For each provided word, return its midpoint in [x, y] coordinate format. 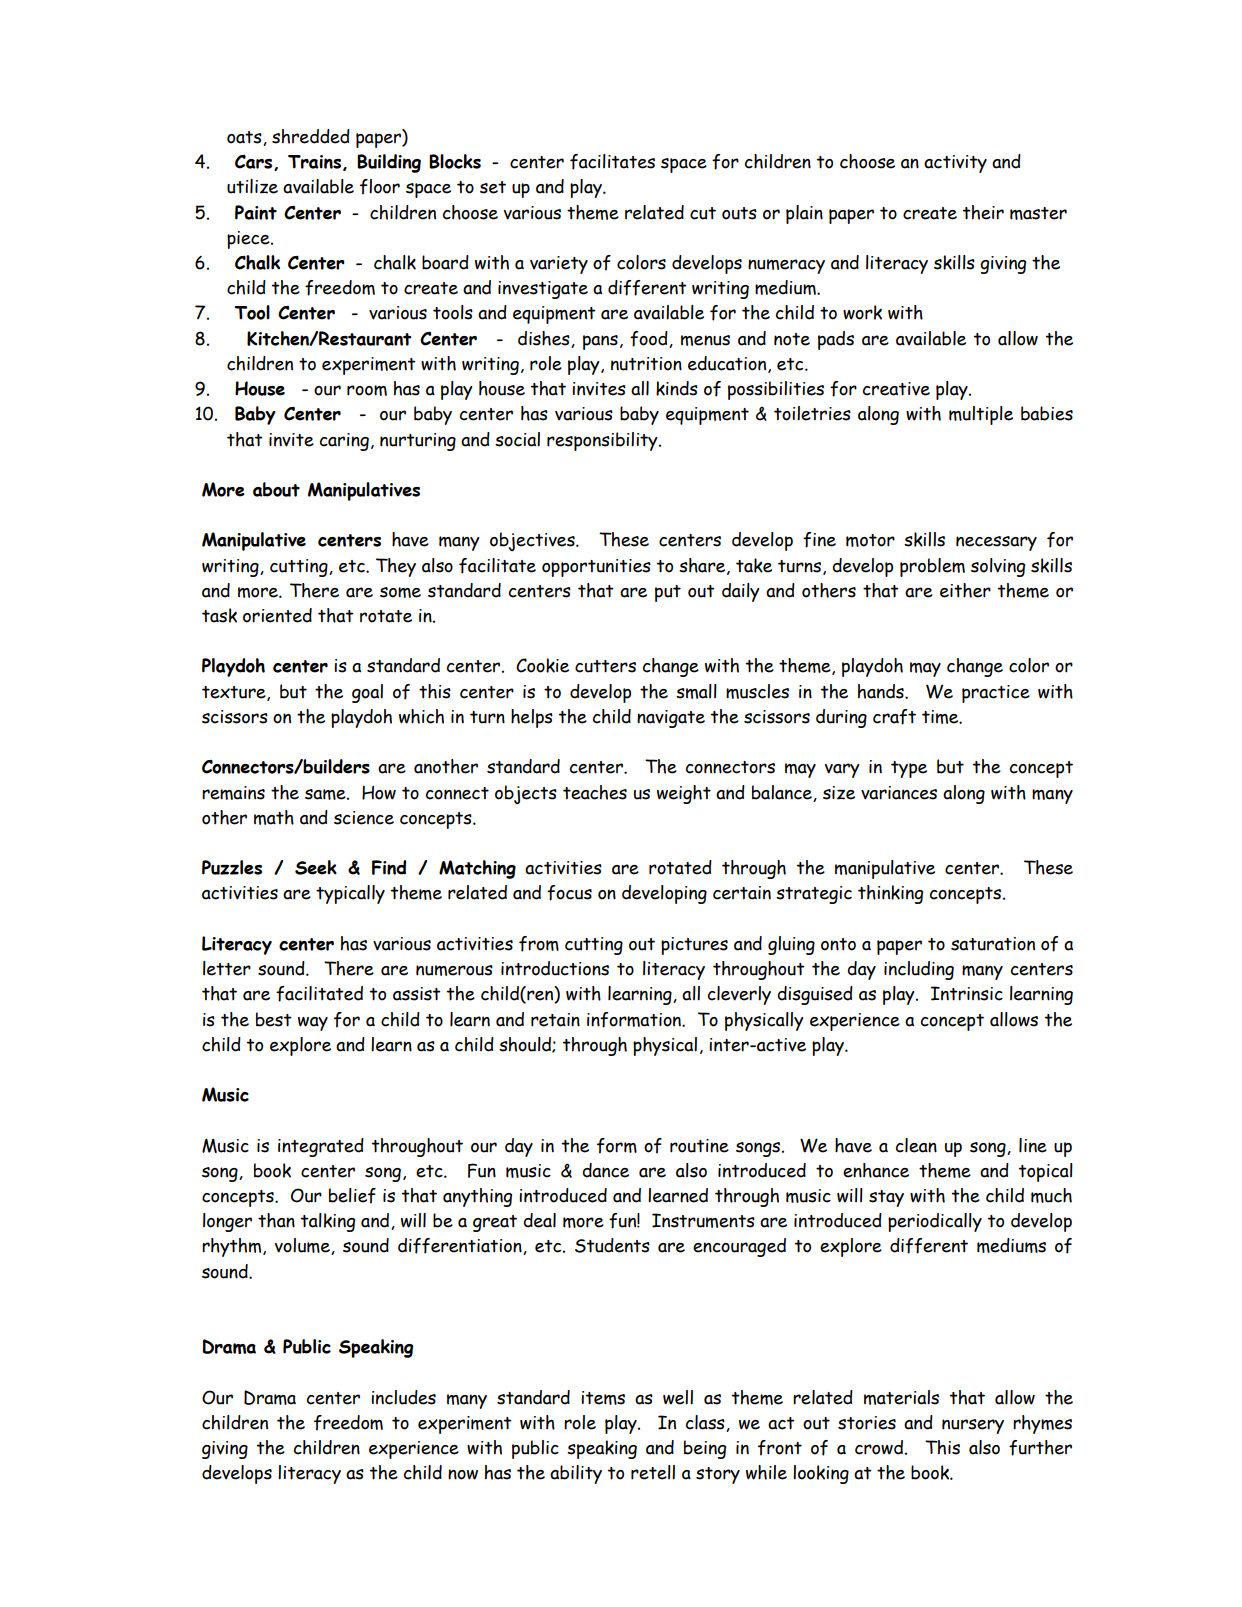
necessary [996, 543]
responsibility [603, 441]
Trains [314, 162]
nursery [973, 1426]
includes [403, 1397]
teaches [595, 792]
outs [739, 213]
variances [899, 793]
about [276, 489]
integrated [321, 1147]
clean [916, 1145]
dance [605, 1170]
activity [955, 164]
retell [653, 1472]
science [364, 818]
